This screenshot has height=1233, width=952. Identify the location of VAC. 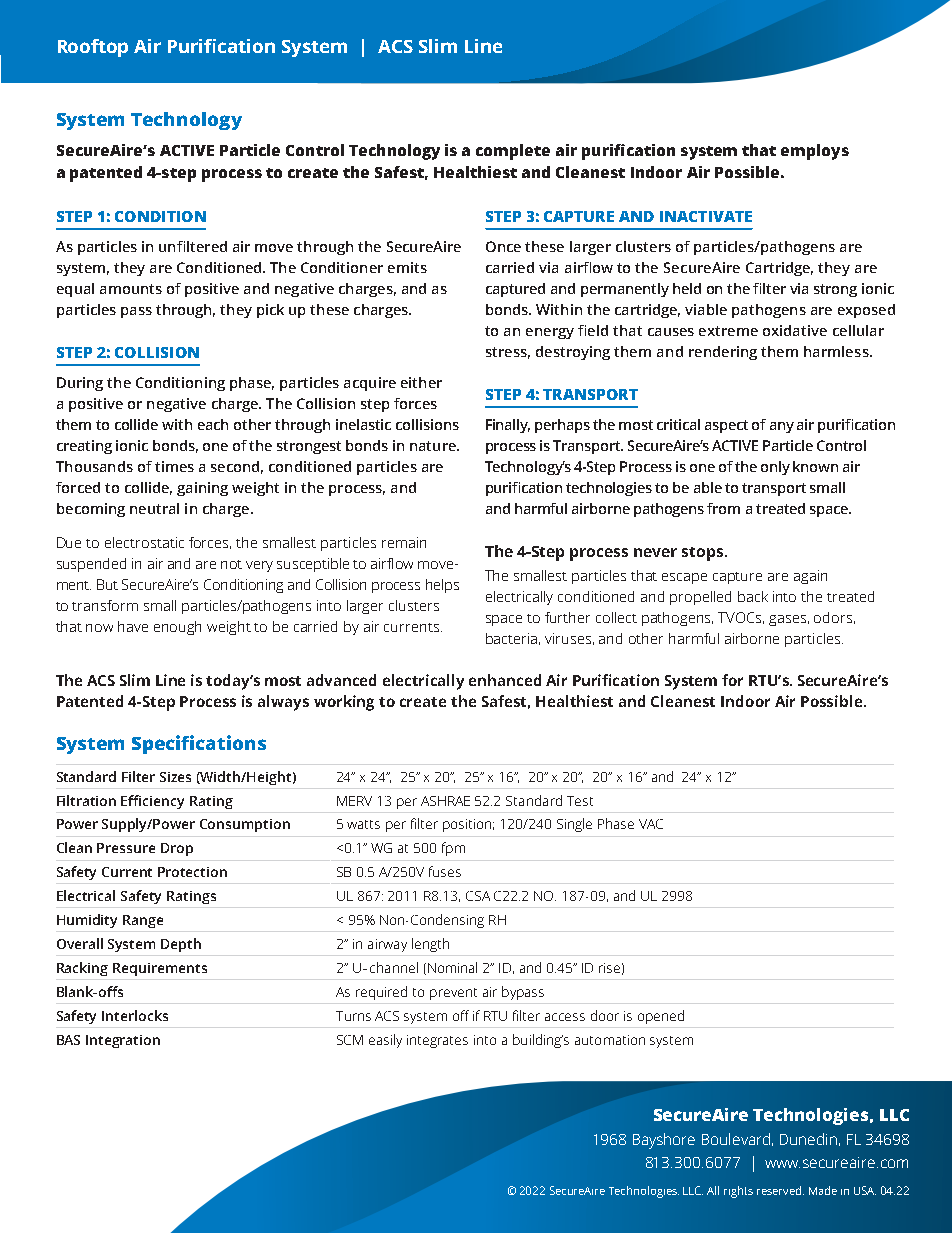
(651, 824).
